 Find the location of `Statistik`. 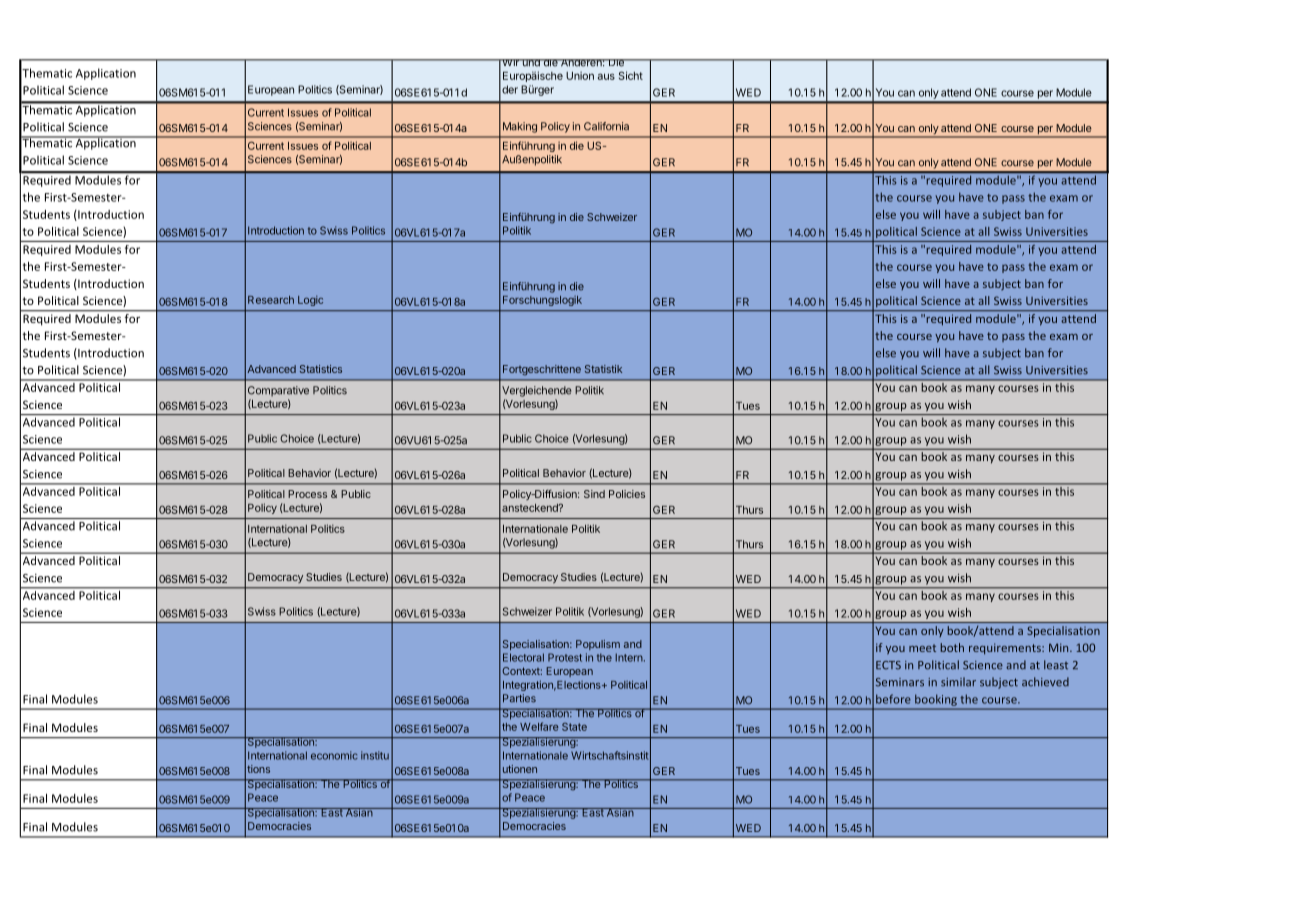

Statistik is located at coordinates (603, 369).
